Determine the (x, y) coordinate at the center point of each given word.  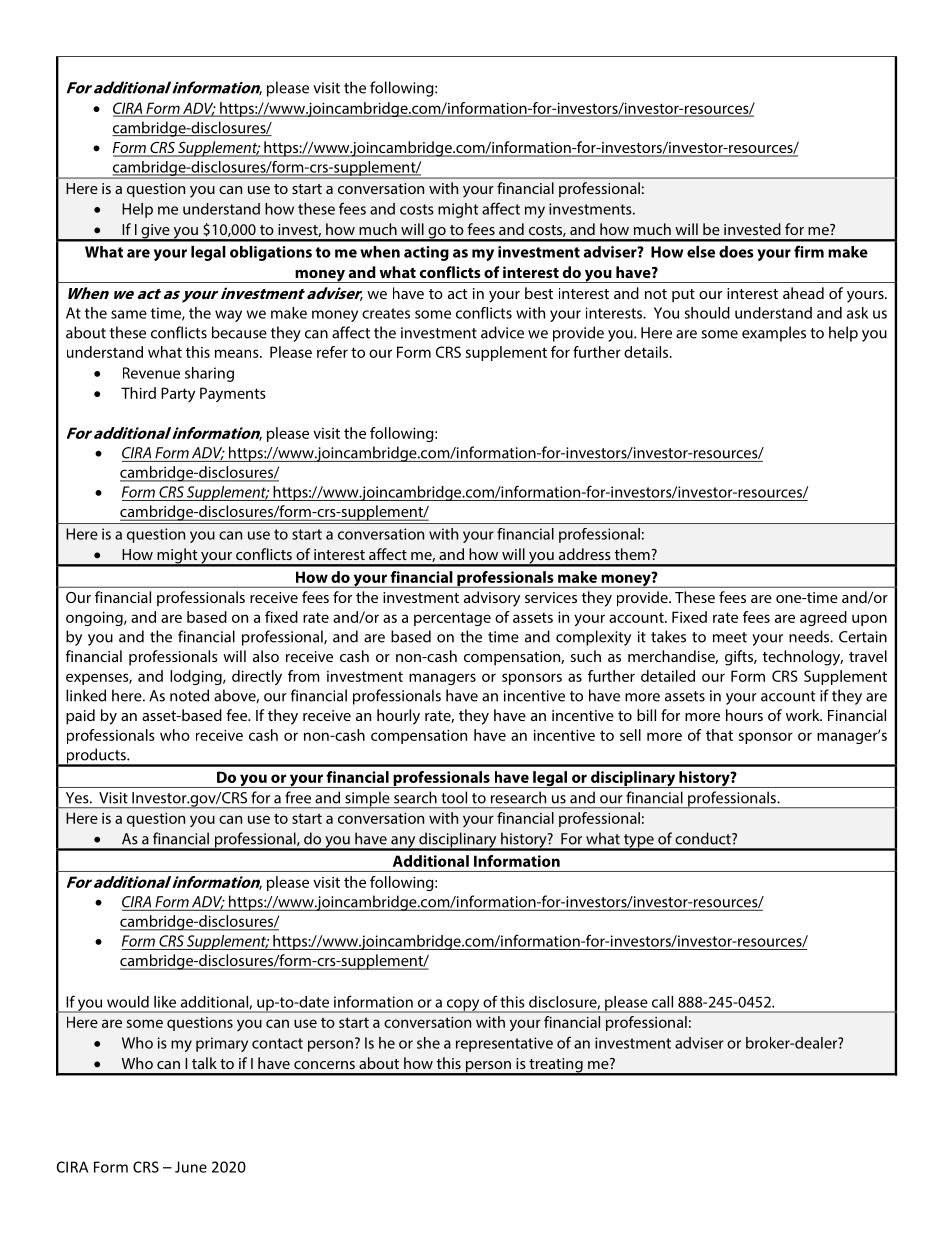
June (191, 1167)
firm (809, 251)
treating (556, 1066)
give (155, 232)
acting (426, 253)
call (662, 1002)
